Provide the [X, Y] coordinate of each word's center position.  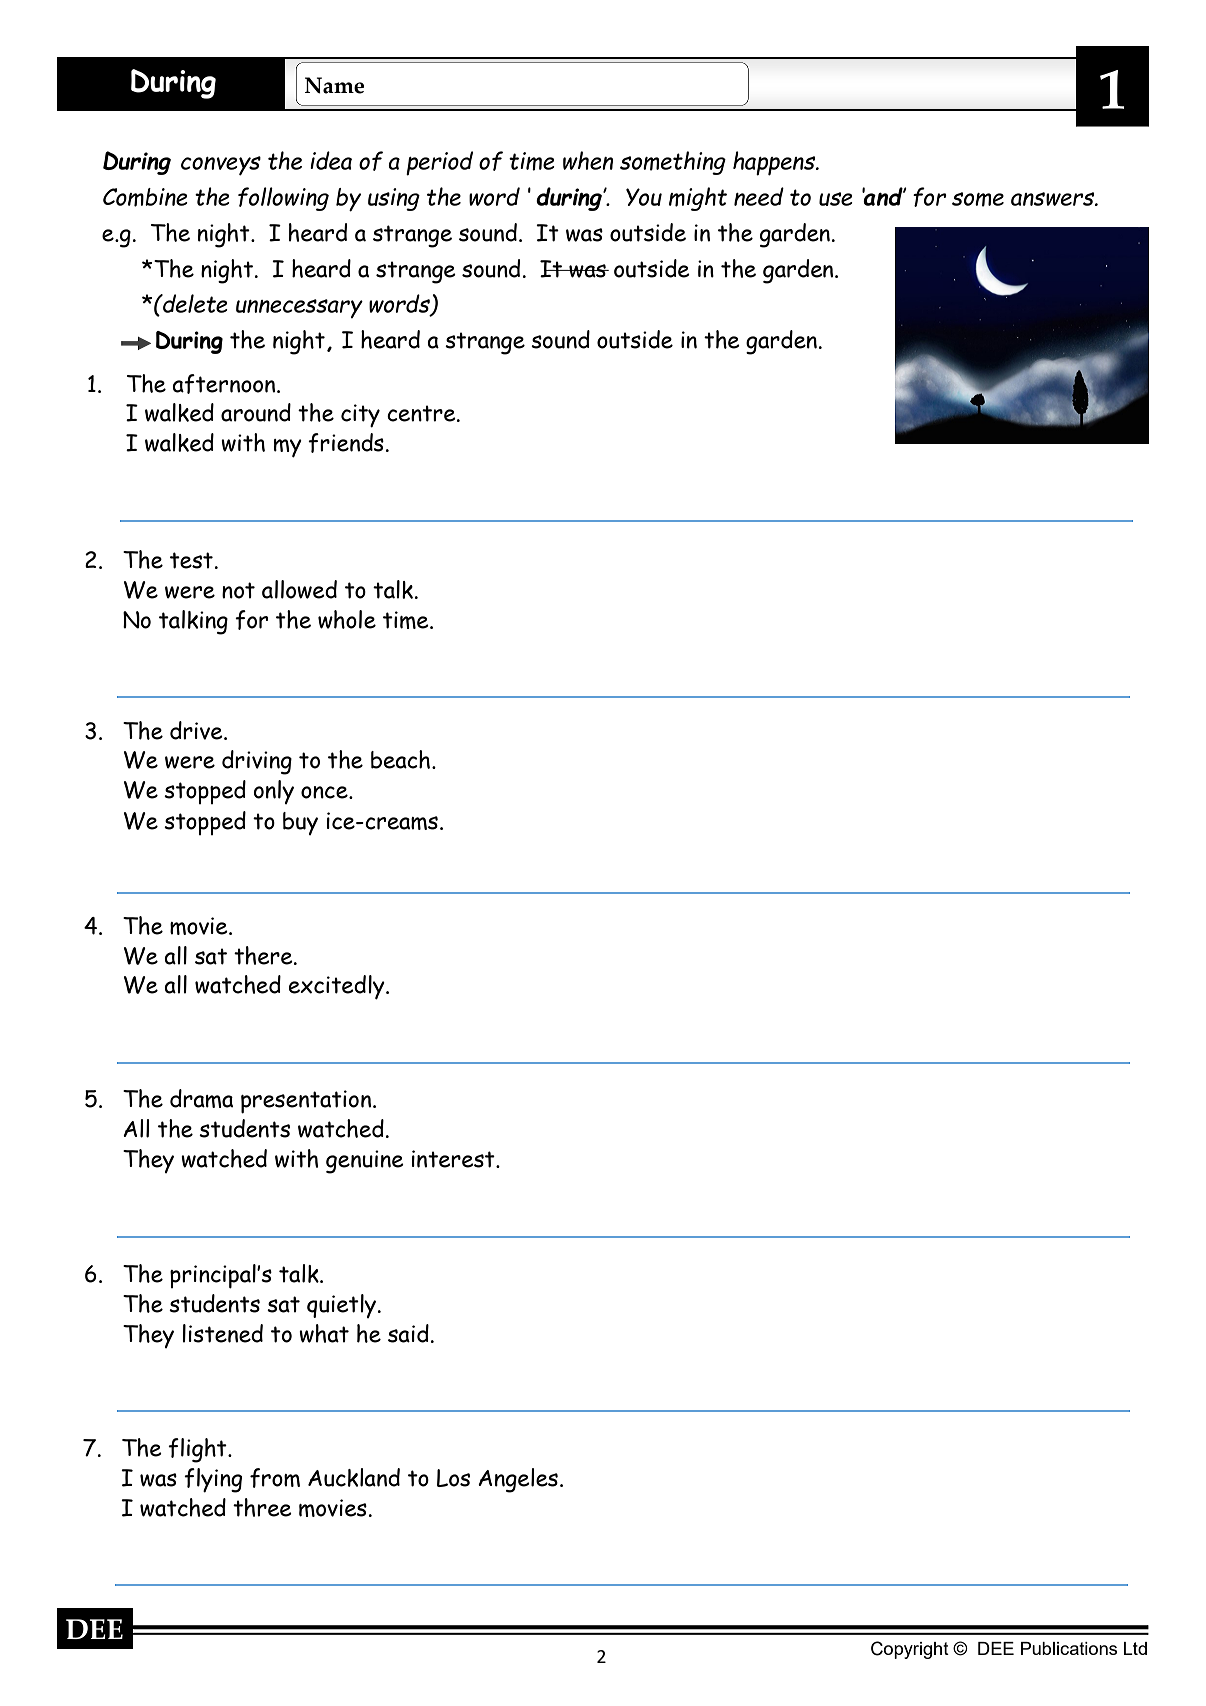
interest [454, 1159]
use [836, 199]
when [588, 160]
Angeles [518, 1480]
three [262, 1507]
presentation [306, 1102]
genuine [365, 1162]
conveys [221, 166]
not [238, 590]
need [759, 196]
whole [347, 619]
